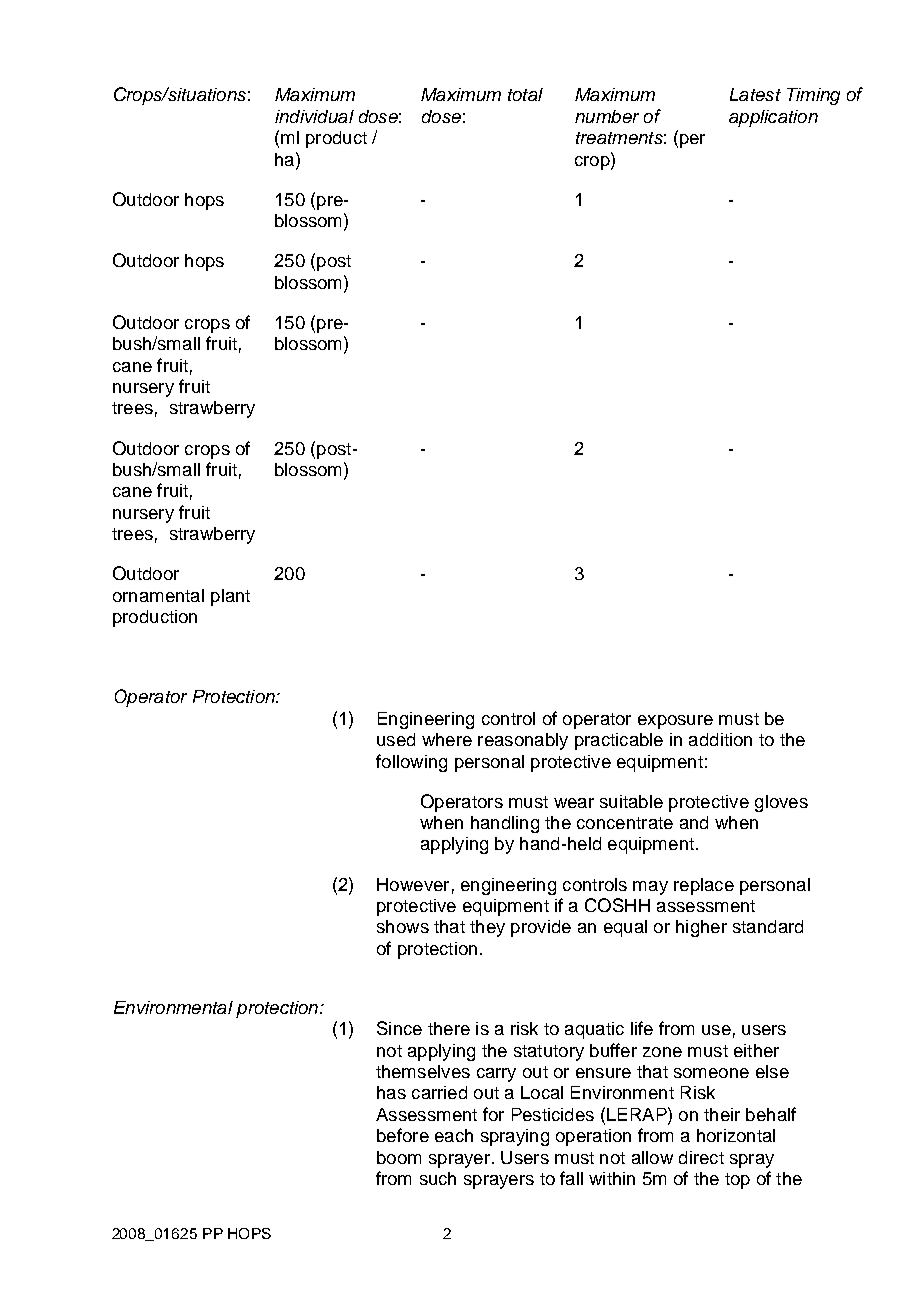  I want to click on gloves, so click(781, 803).
